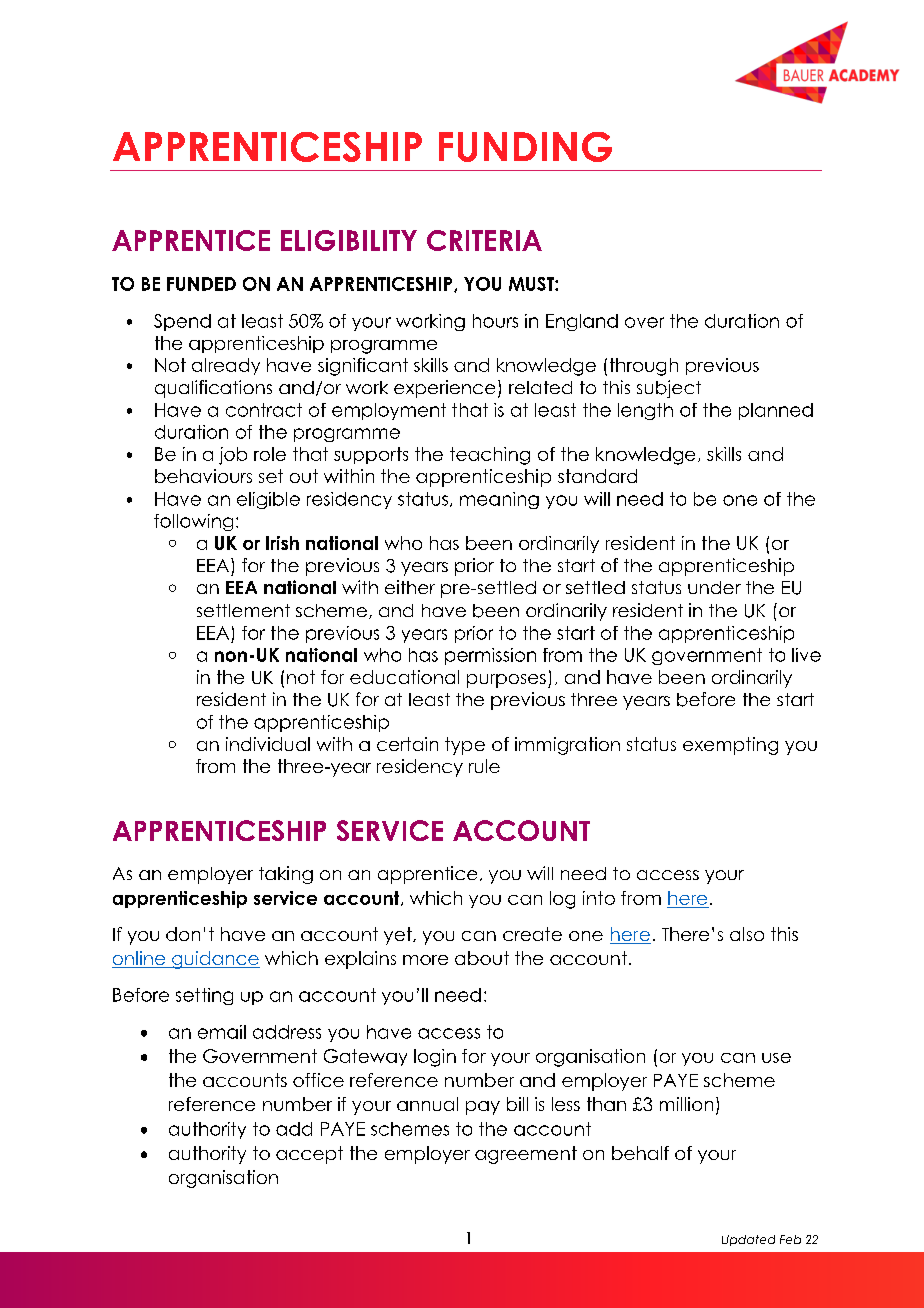 This document has width=924, height=1308. I want to click on under, so click(714, 587).
